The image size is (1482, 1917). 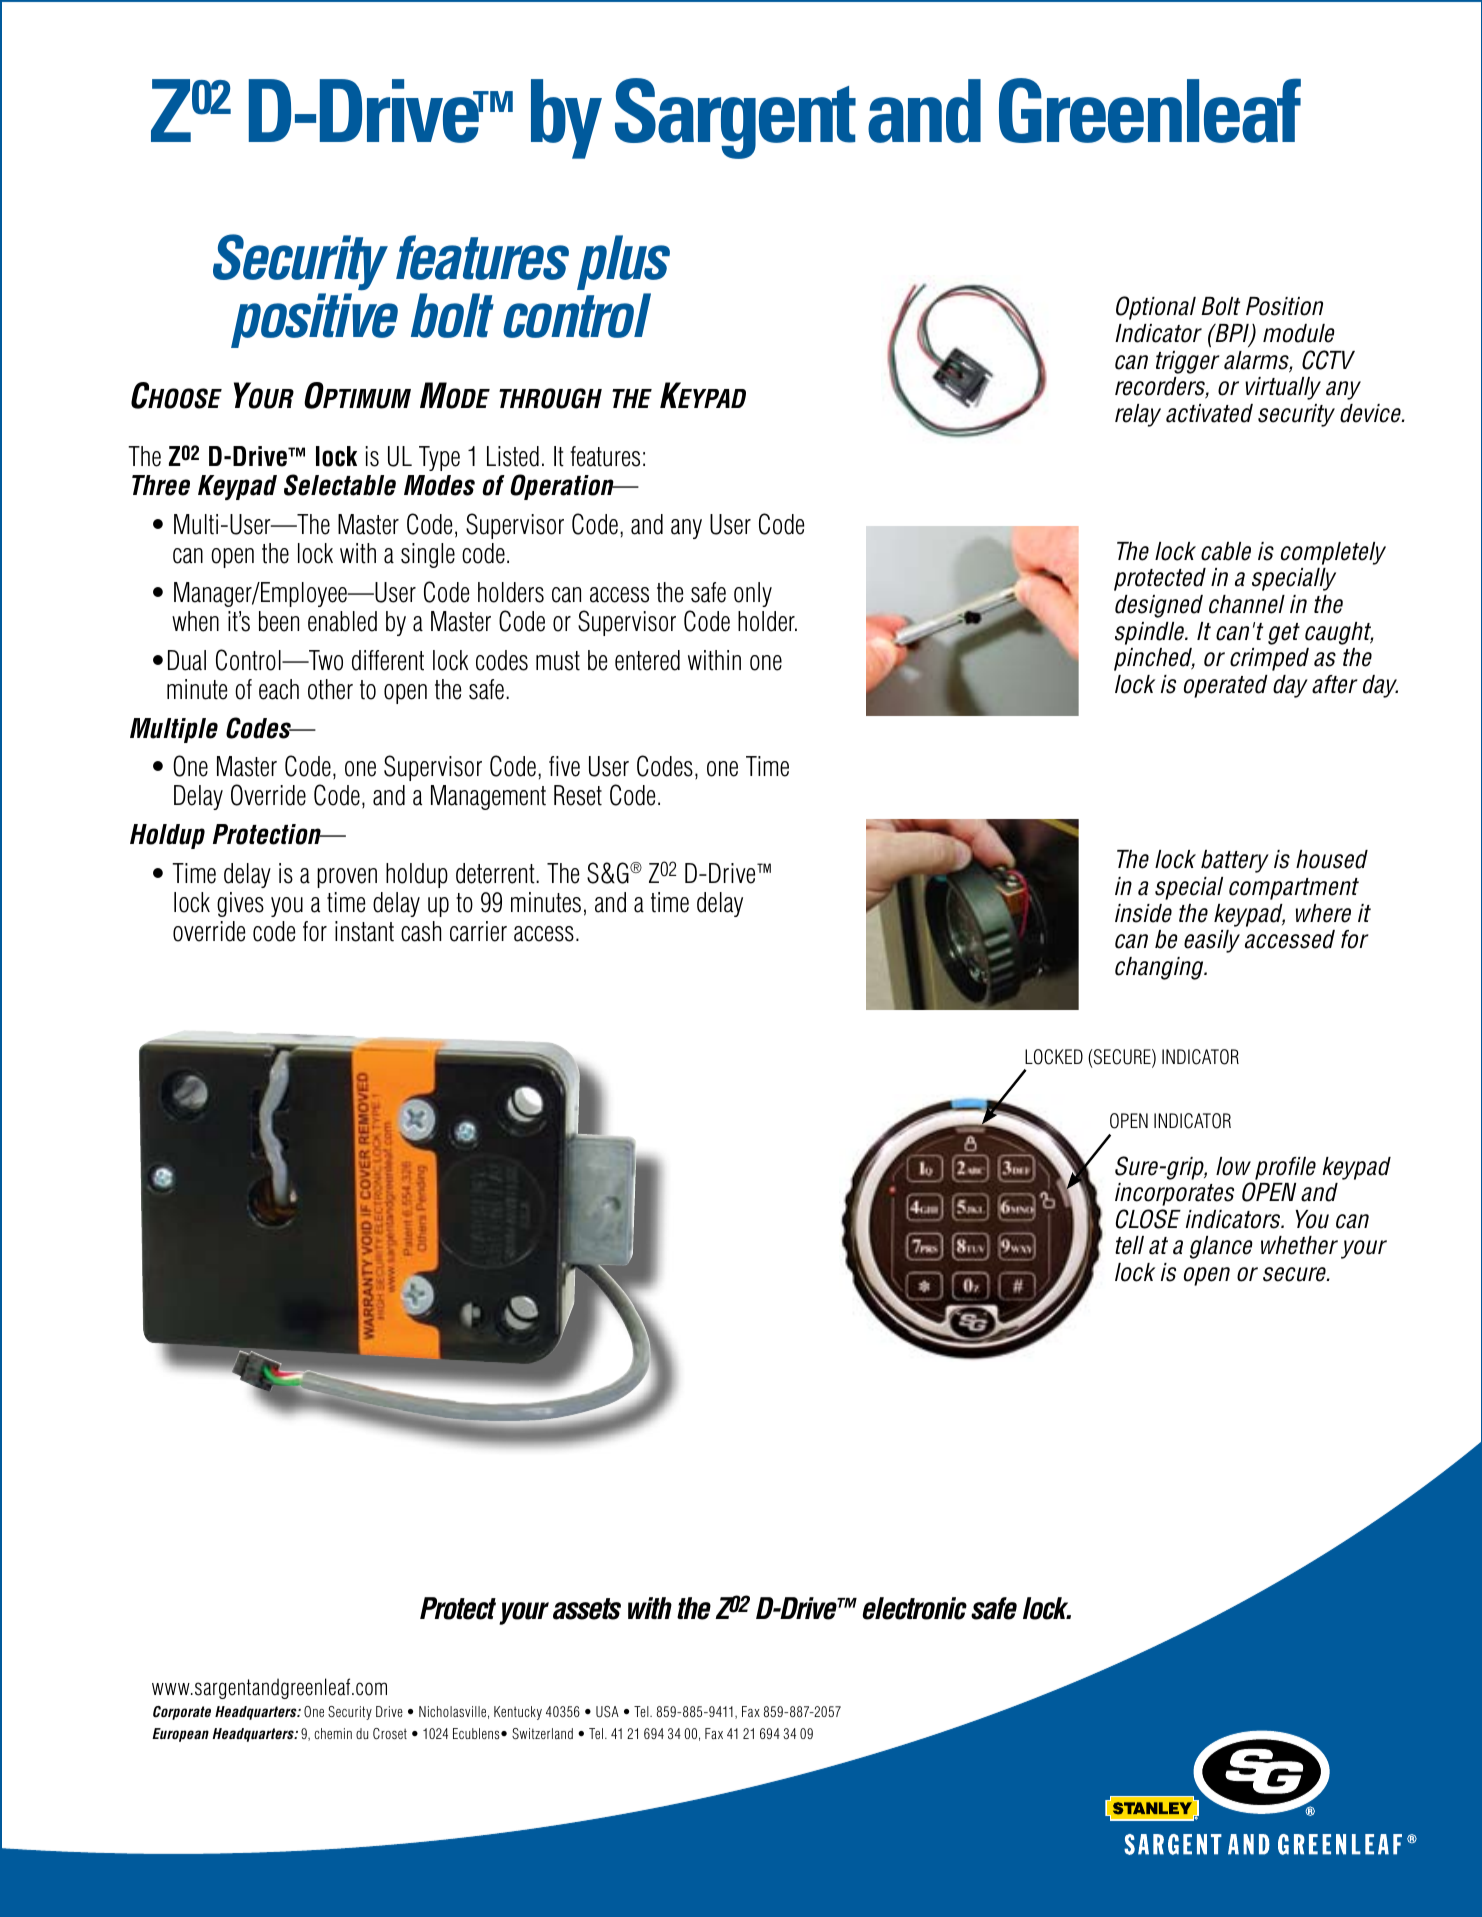 I want to click on positive, so click(x=314, y=320).
